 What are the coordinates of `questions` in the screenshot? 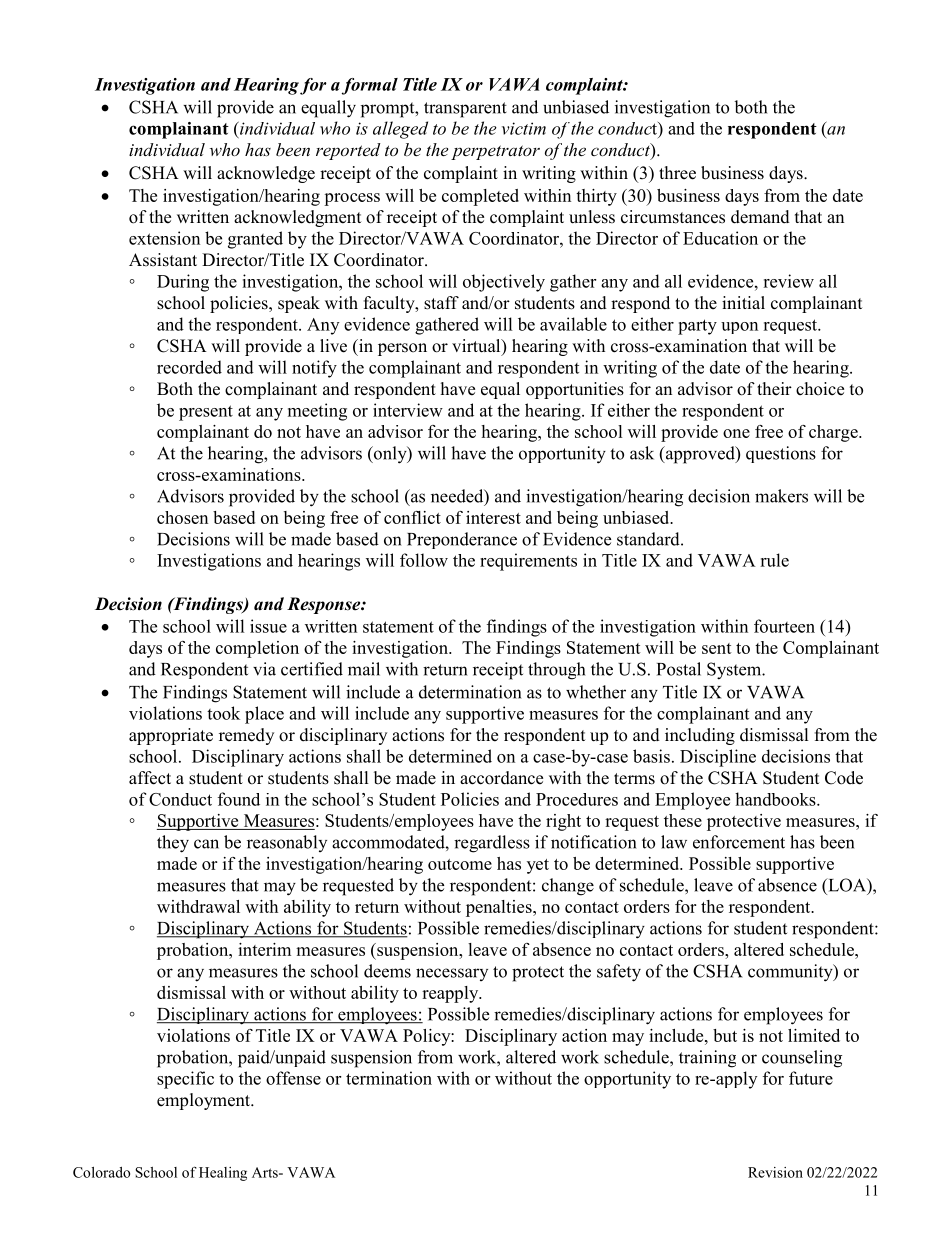 It's located at (781, 454).
